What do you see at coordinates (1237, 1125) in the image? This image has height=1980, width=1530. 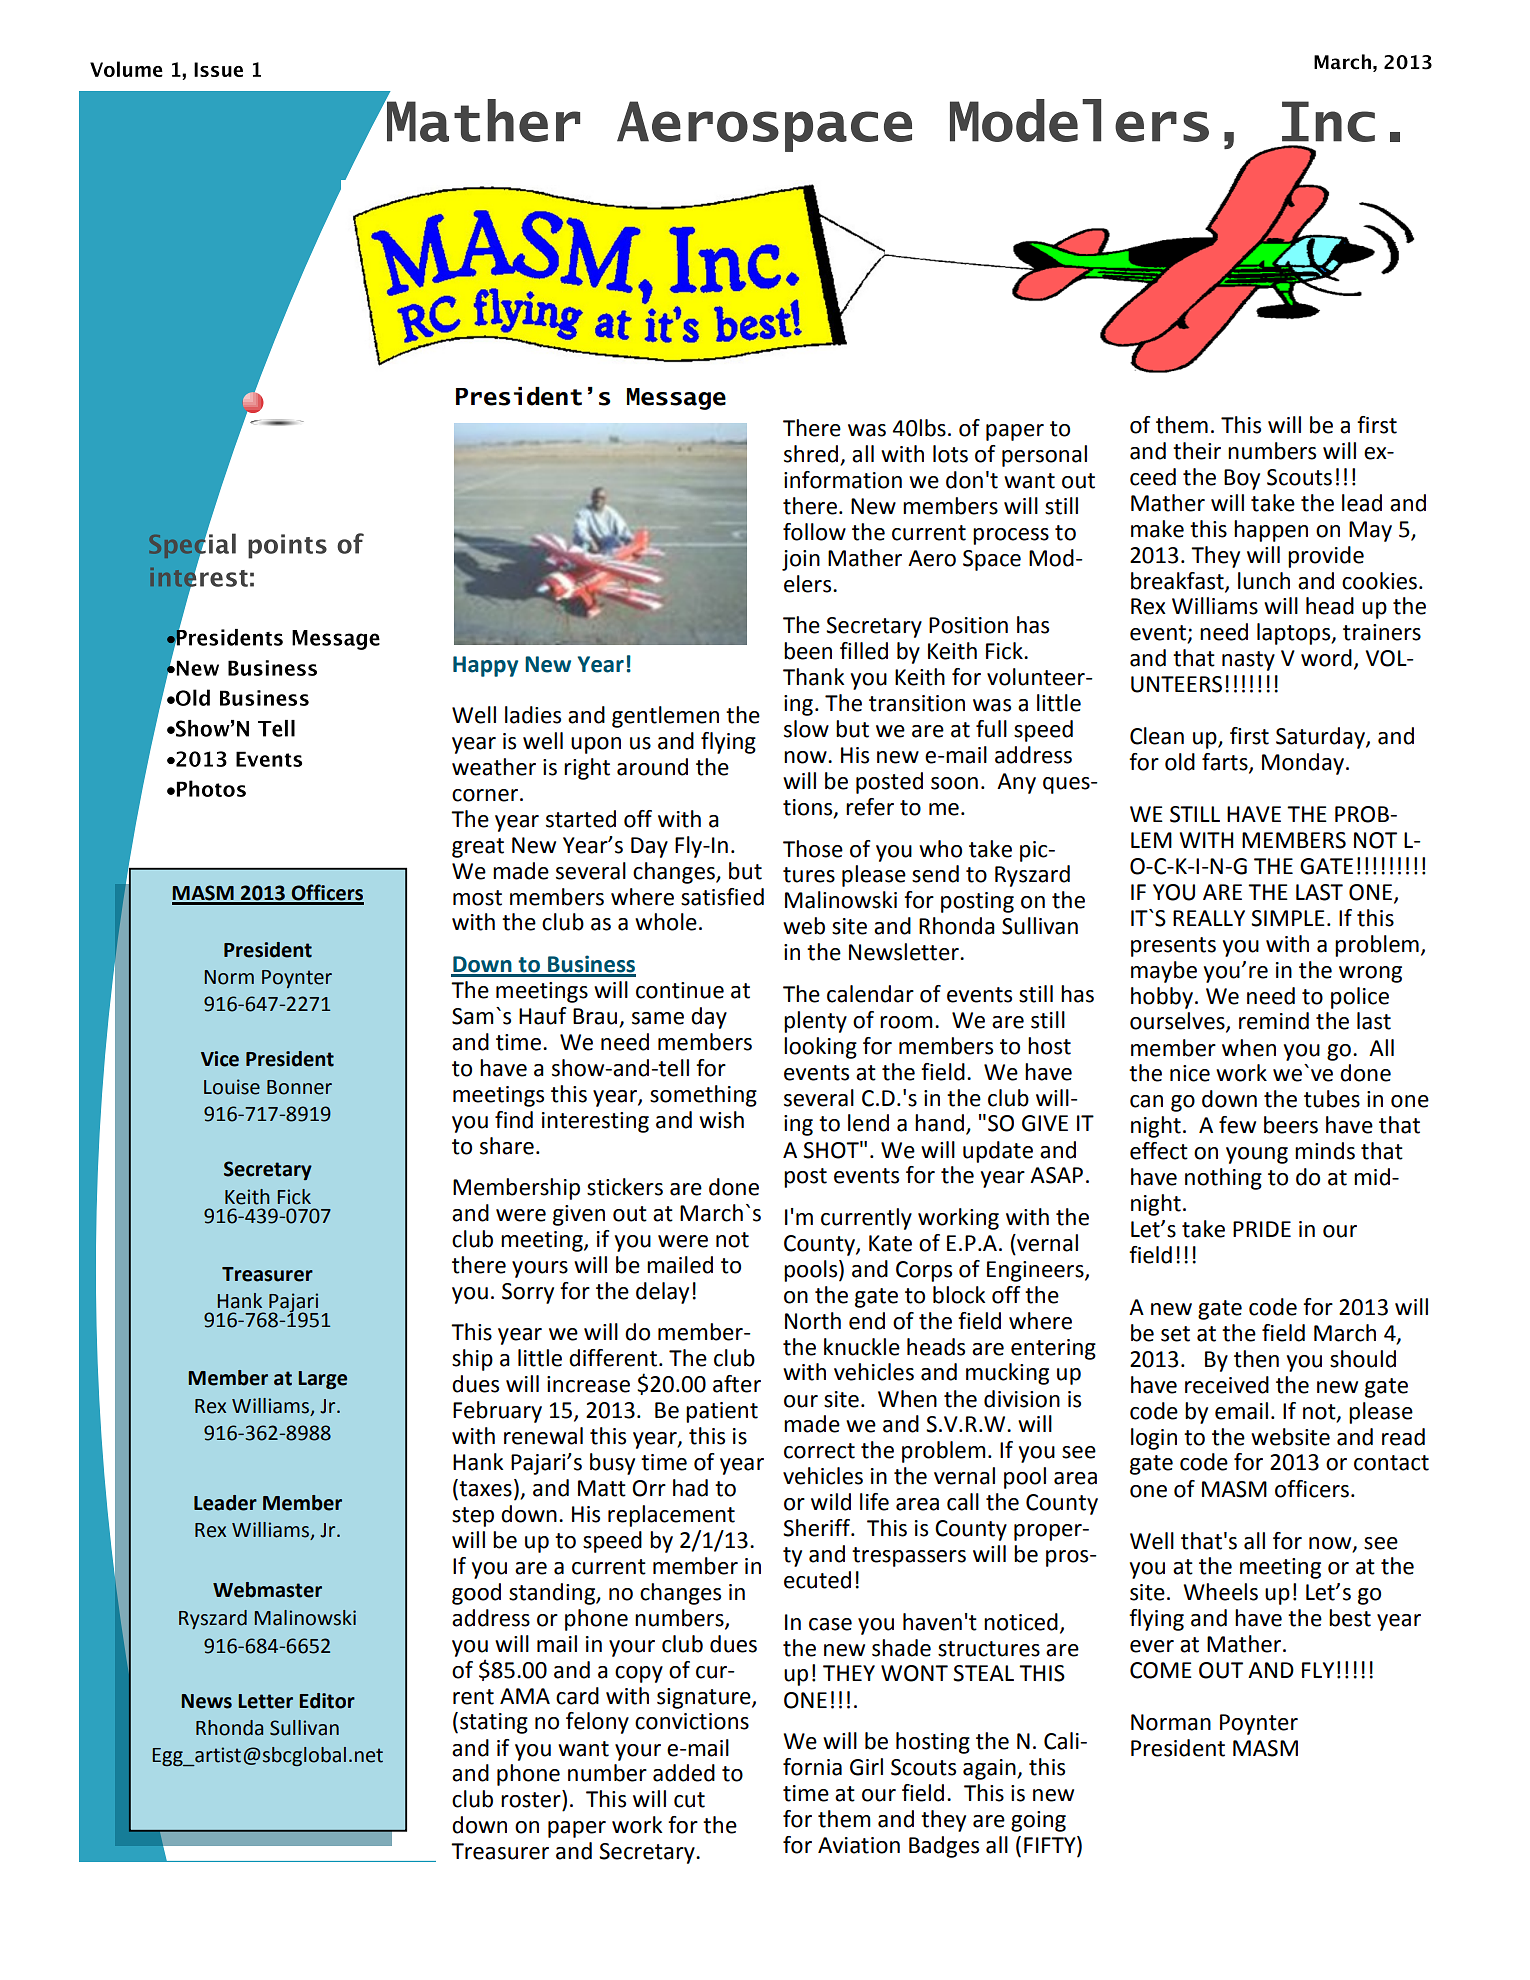 I see `few` at bounding box center [1237, 1125].
